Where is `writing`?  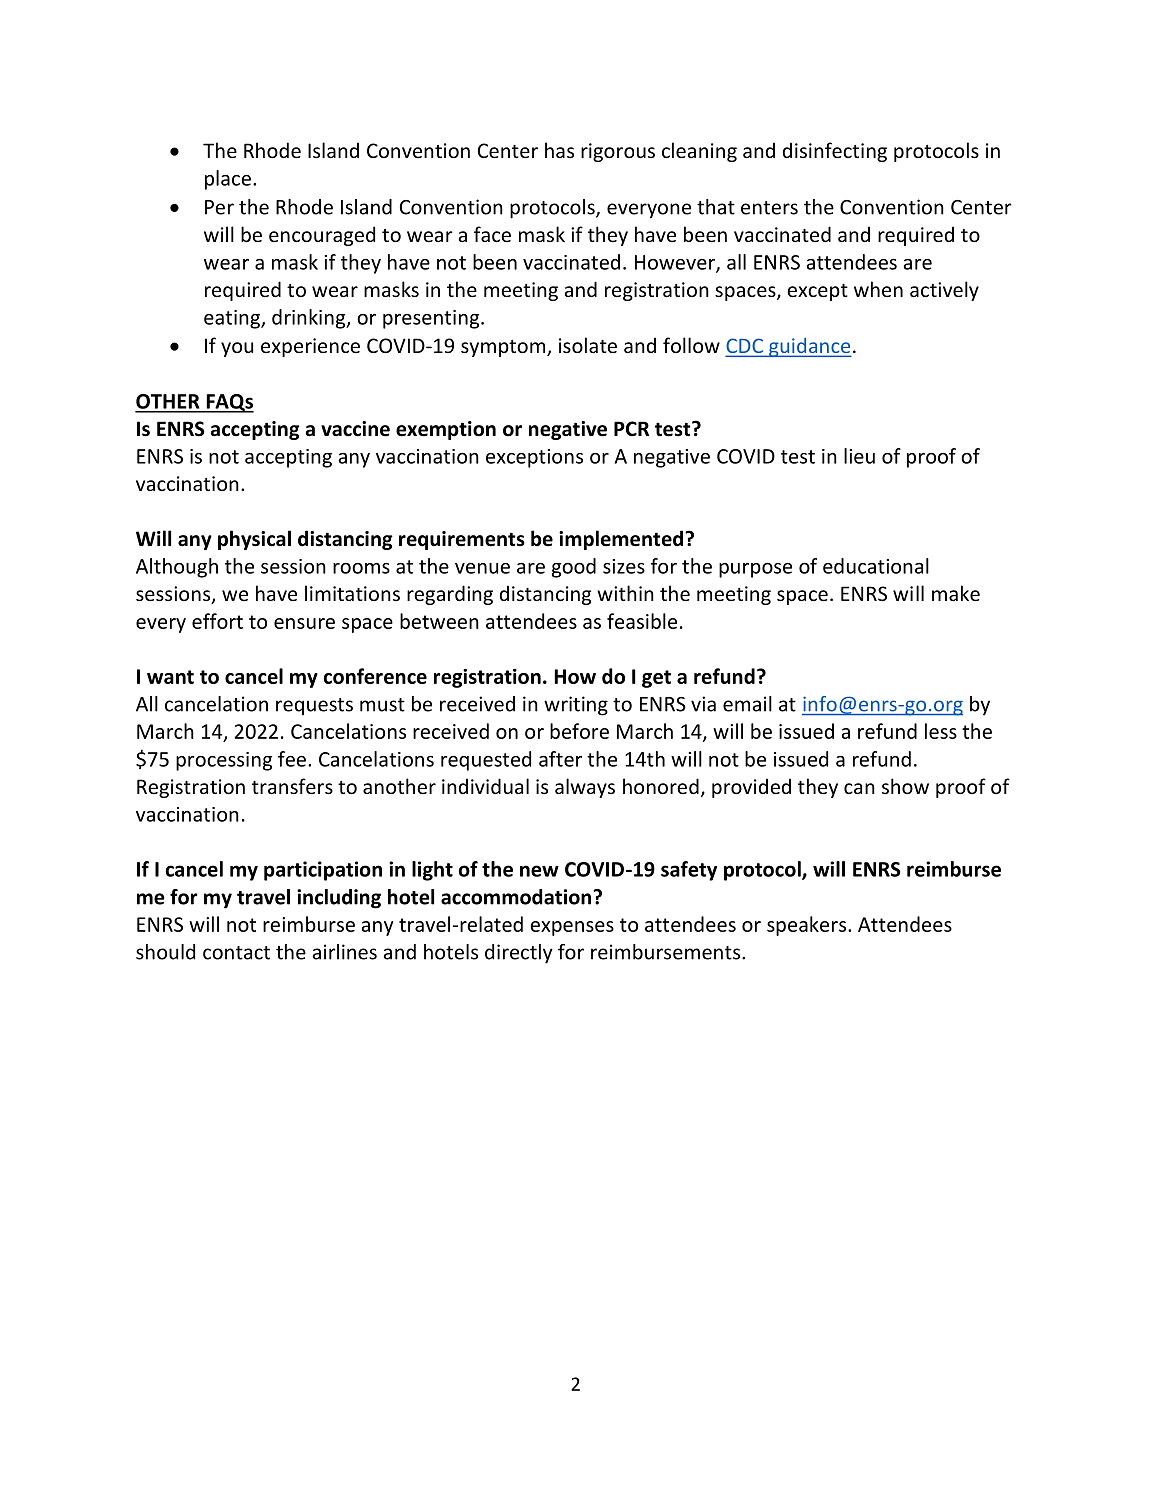
writing is located at coordinates (576, 706).
